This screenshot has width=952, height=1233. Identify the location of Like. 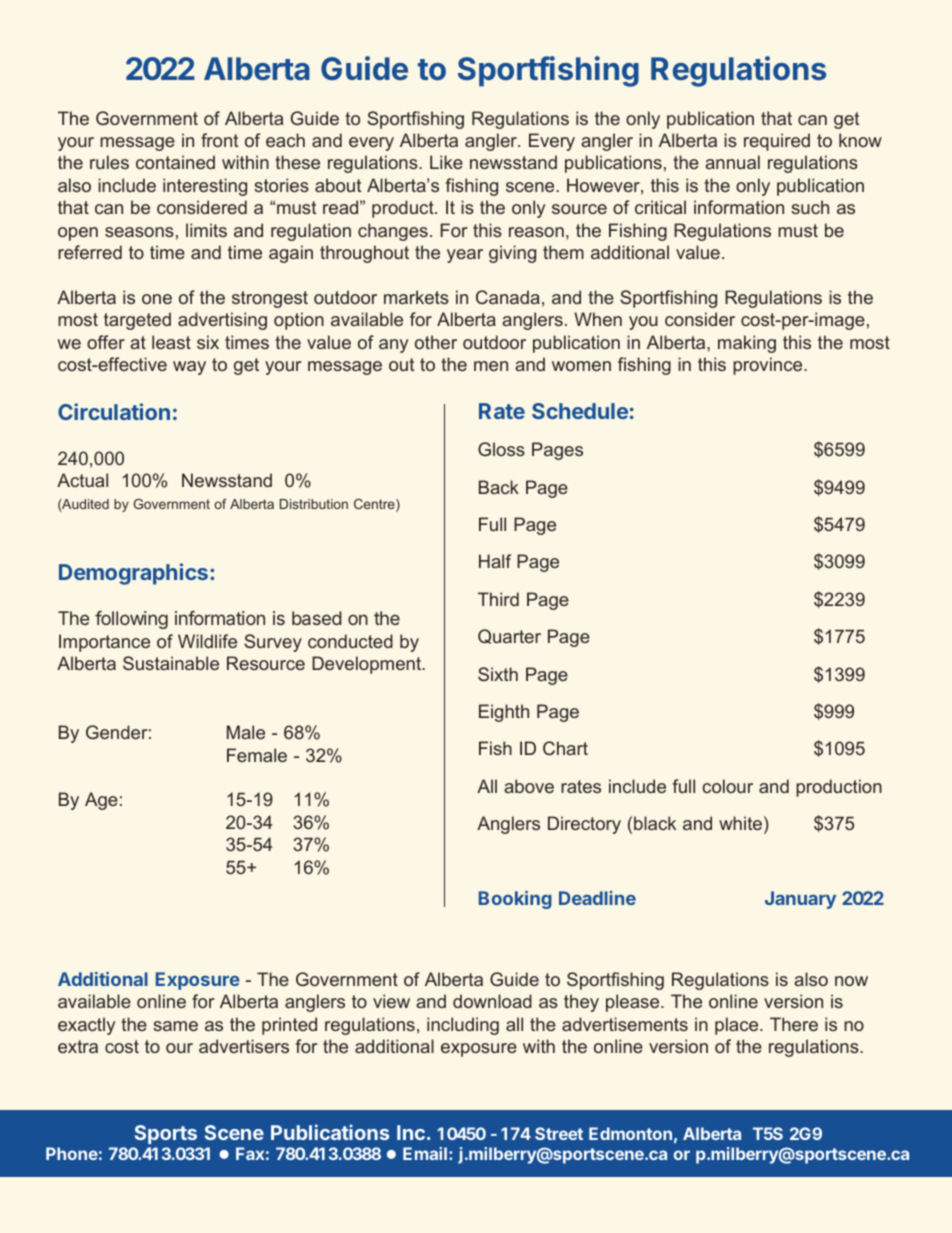
(446, 162).
